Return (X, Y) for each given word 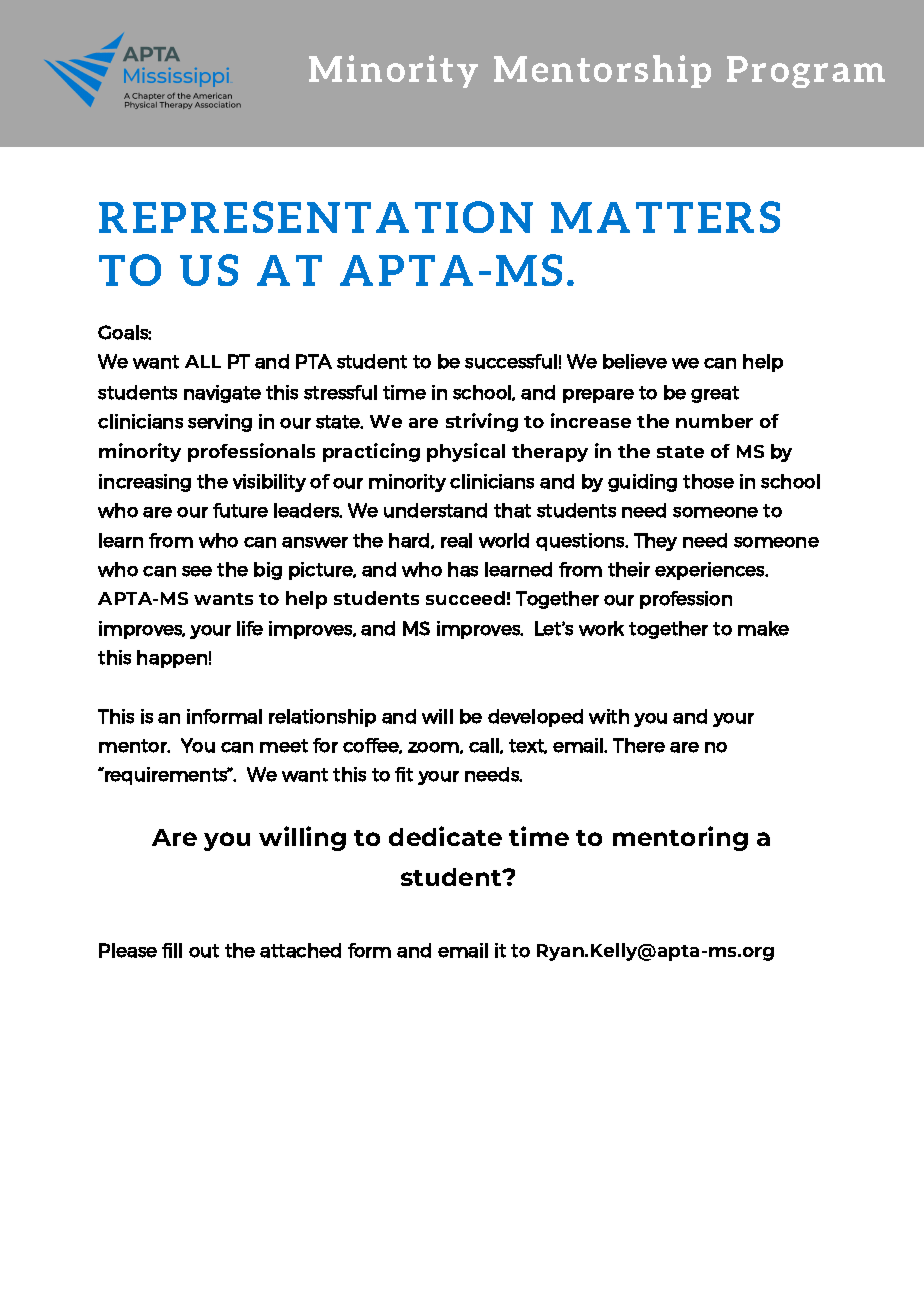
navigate (222, 394)
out (204, 951)
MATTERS (665, 217)
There (639, 745)
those (708, 481)
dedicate (445, 836)
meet (284, 746)
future (240, 510)
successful (511, 361)
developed (535, 718)
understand (435, 510)
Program (806, 72)
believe (635, 361)
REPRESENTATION (316, 217)
